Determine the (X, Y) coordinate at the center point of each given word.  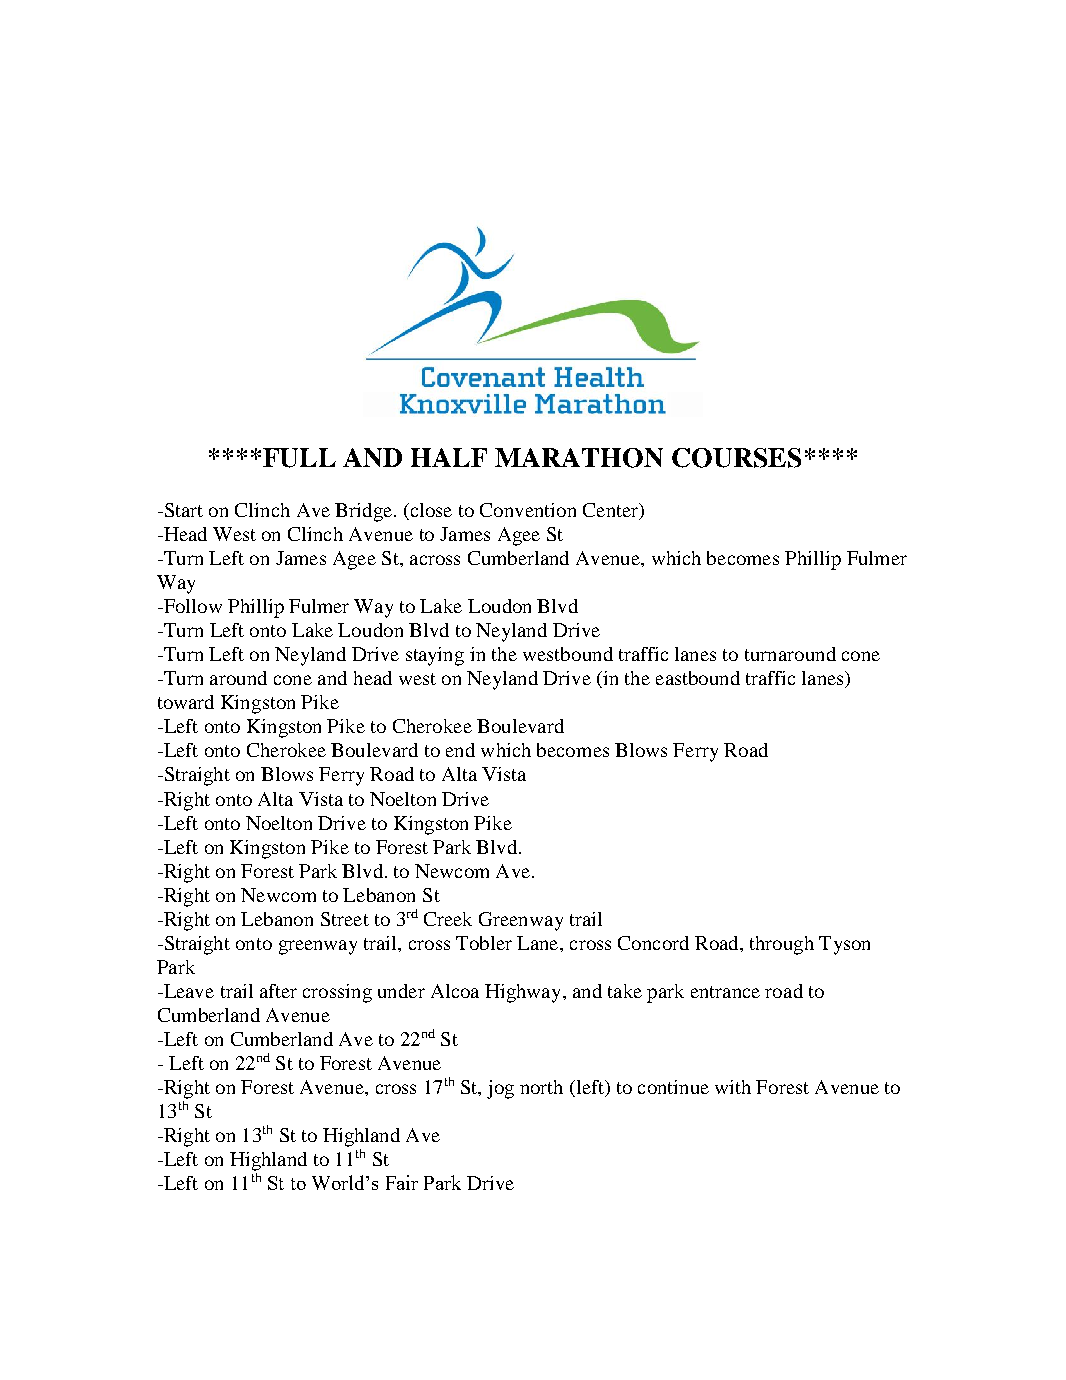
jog (500, 1089)
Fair (402, 1182)
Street (345, 919)
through (782, 945)
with (733, 1087)
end (460, 750)
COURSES (736, 458)
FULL (299, 458)
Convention (528, 510)
